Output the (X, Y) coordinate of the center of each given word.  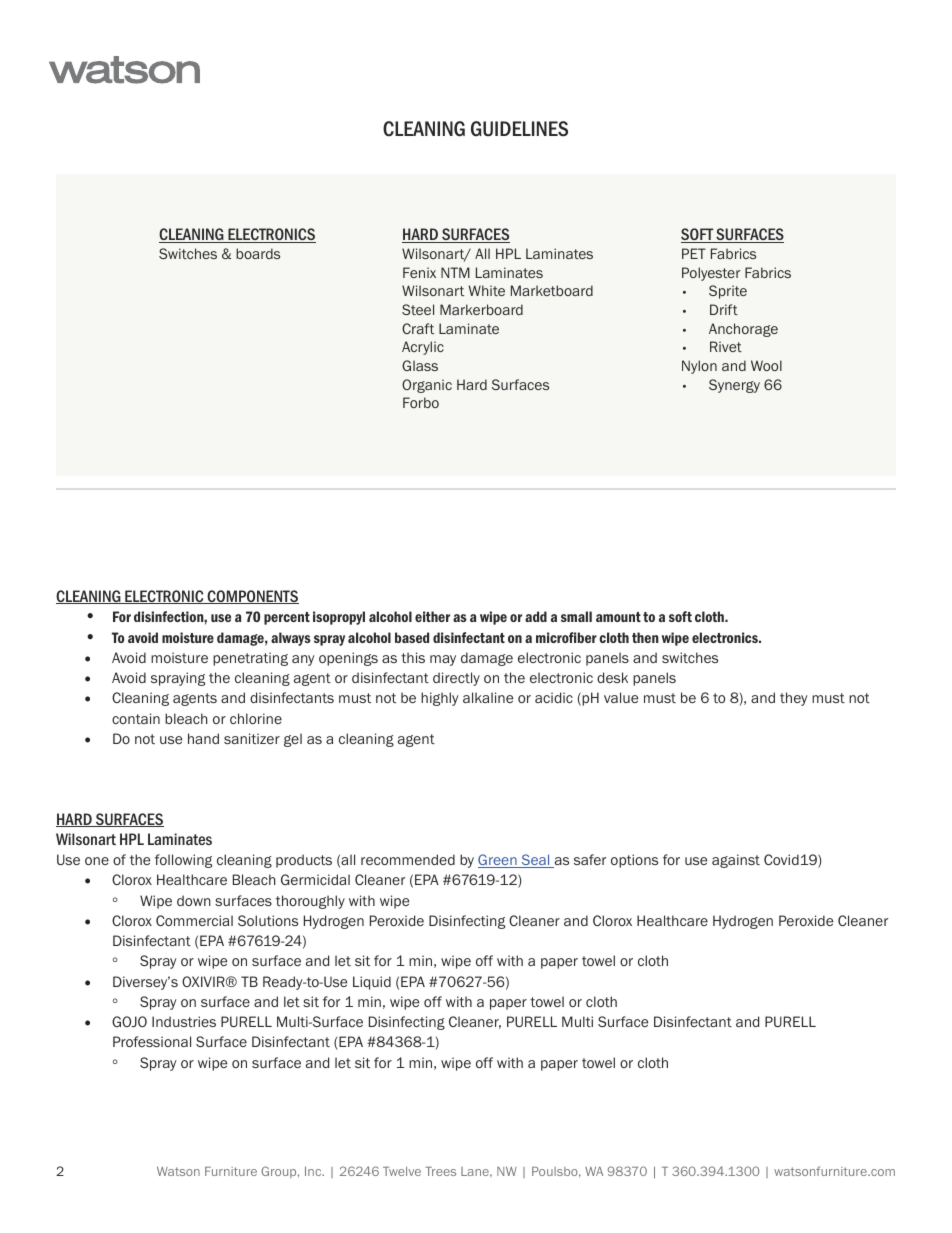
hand (203, 738)
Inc (314, 1171)
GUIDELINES (519, 129)
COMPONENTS (252, 597)
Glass (420, 365)
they (794, 699)
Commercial (194, 920)
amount (618, 617)
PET (694, 253)
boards (258, 253)
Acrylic (423, 348)
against (736, 861)
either (432, 616)
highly (440, 699)
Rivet (726, 346)
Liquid (372, 983)
